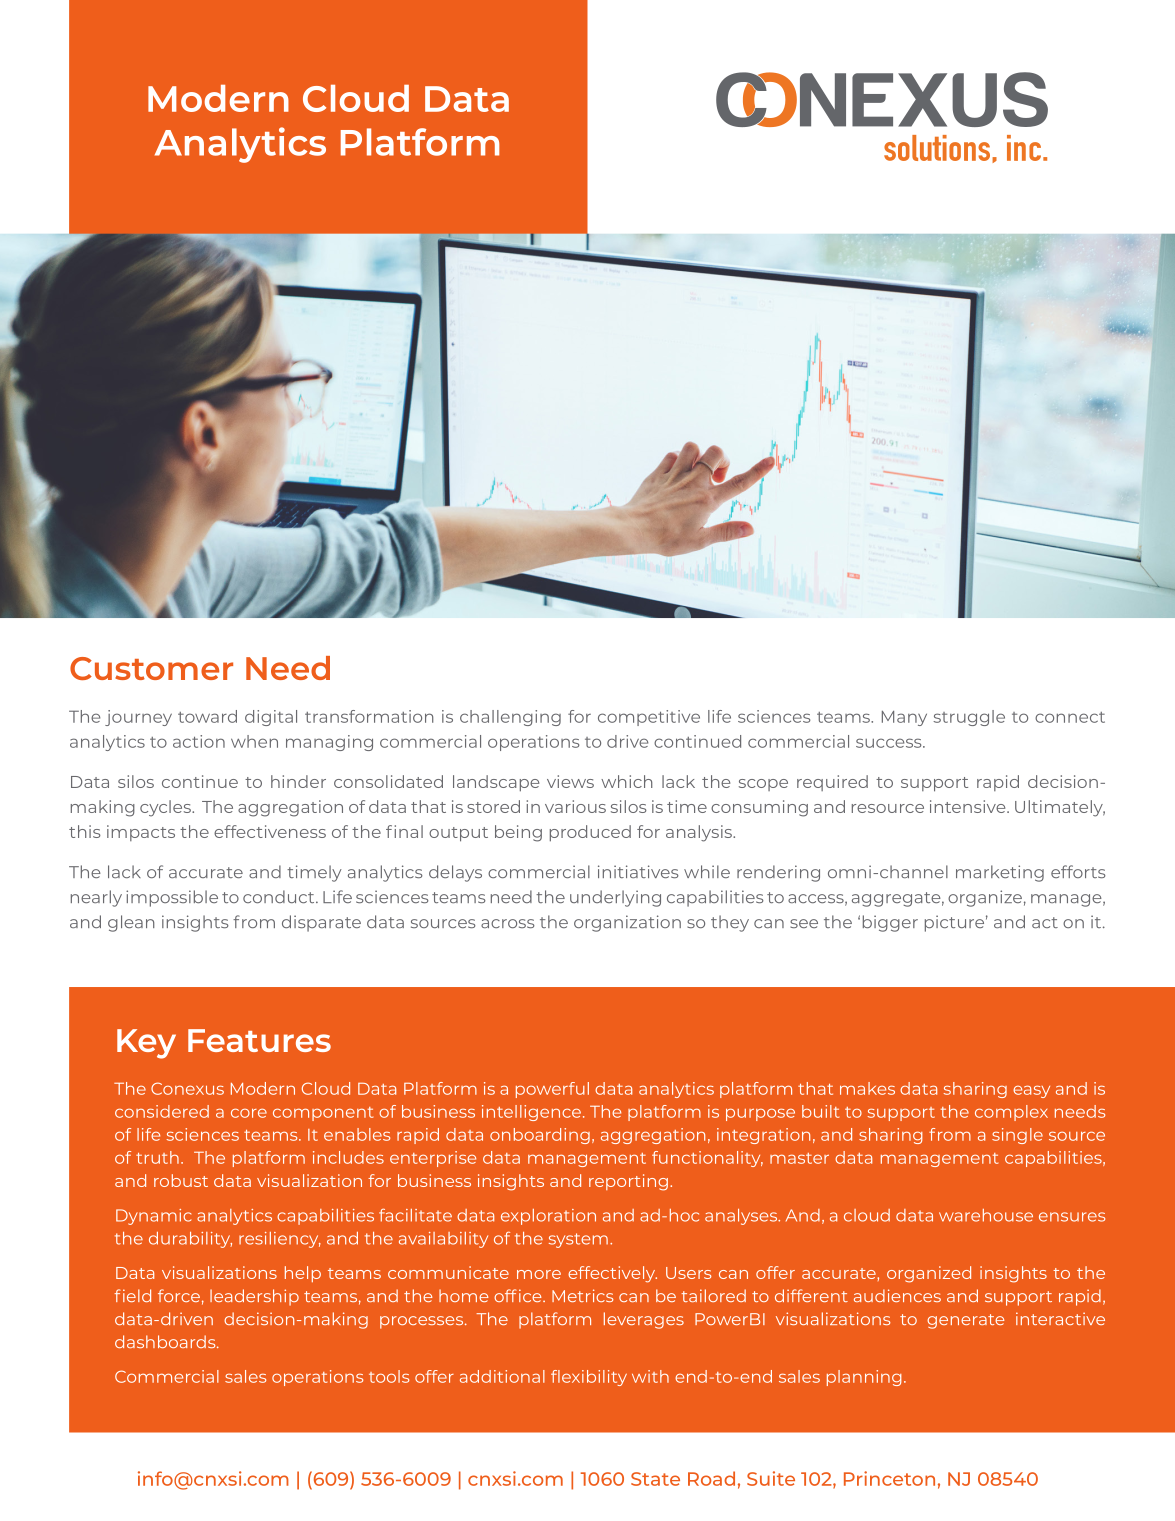 The height and width of the screenshot is (1521, 1175). What do you see at coordinates (986, 1215) in the screenshot?
I see `warehouse` at bounding box center [986, 1215].
